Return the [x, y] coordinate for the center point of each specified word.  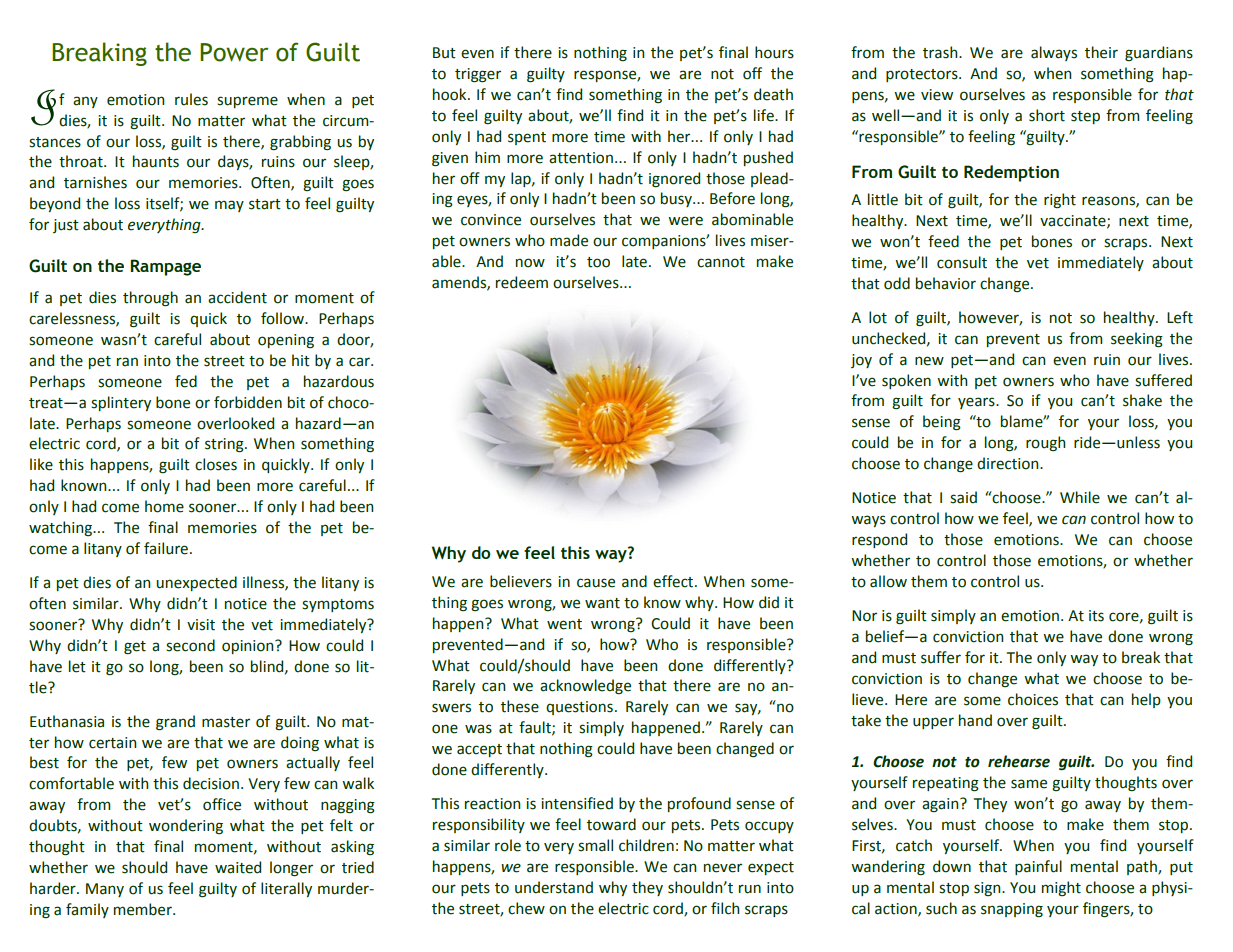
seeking [1137, 340]
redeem [522, 282]
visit [201, 625]
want [602, 603]
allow [888, 581]
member [144, 909]
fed [186, 381]
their [1101, 52]
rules [191, 99]
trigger [478, 75]
